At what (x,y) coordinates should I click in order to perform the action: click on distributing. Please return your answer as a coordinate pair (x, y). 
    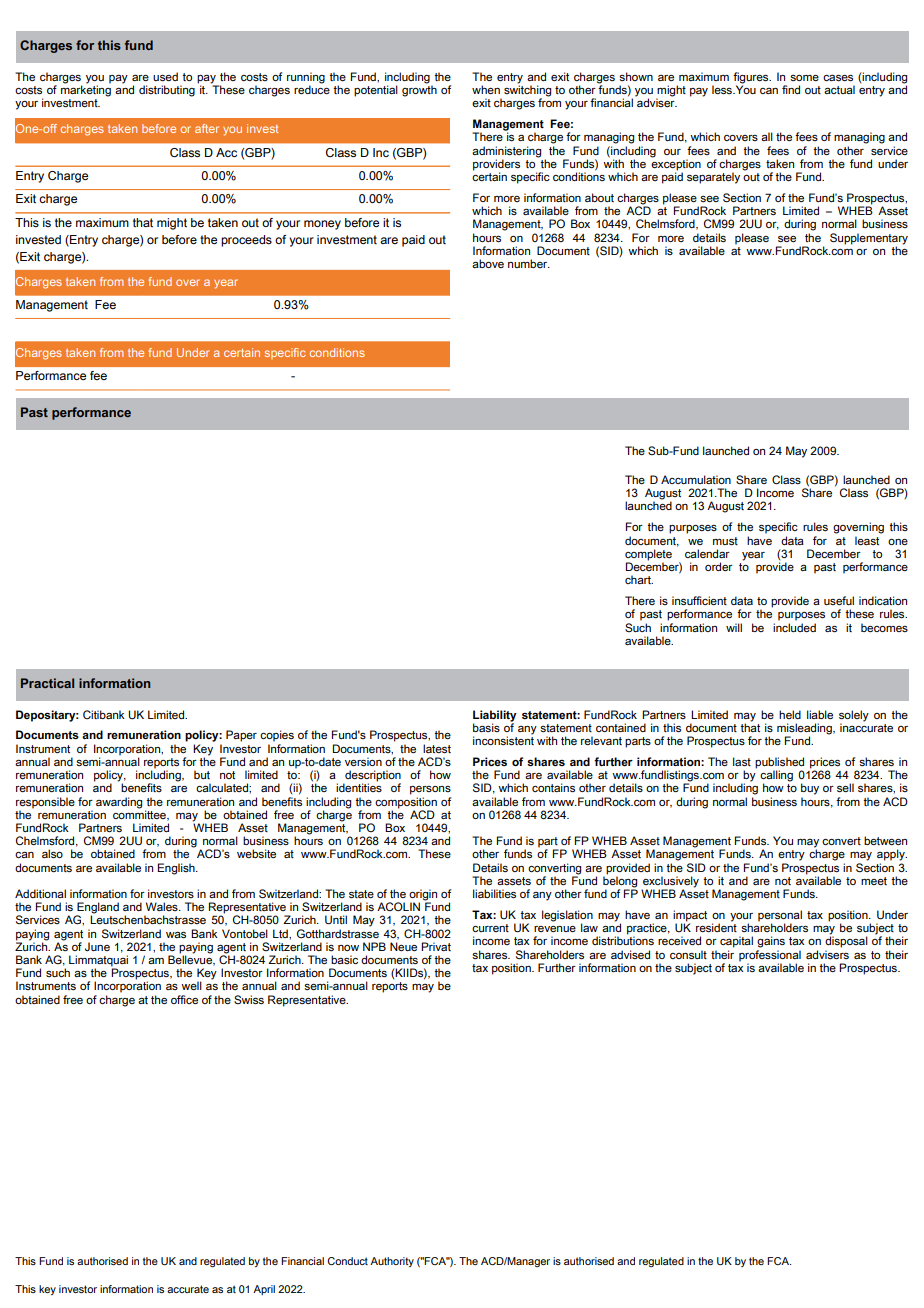
    Looking at the image, I should click on (167, 91).
